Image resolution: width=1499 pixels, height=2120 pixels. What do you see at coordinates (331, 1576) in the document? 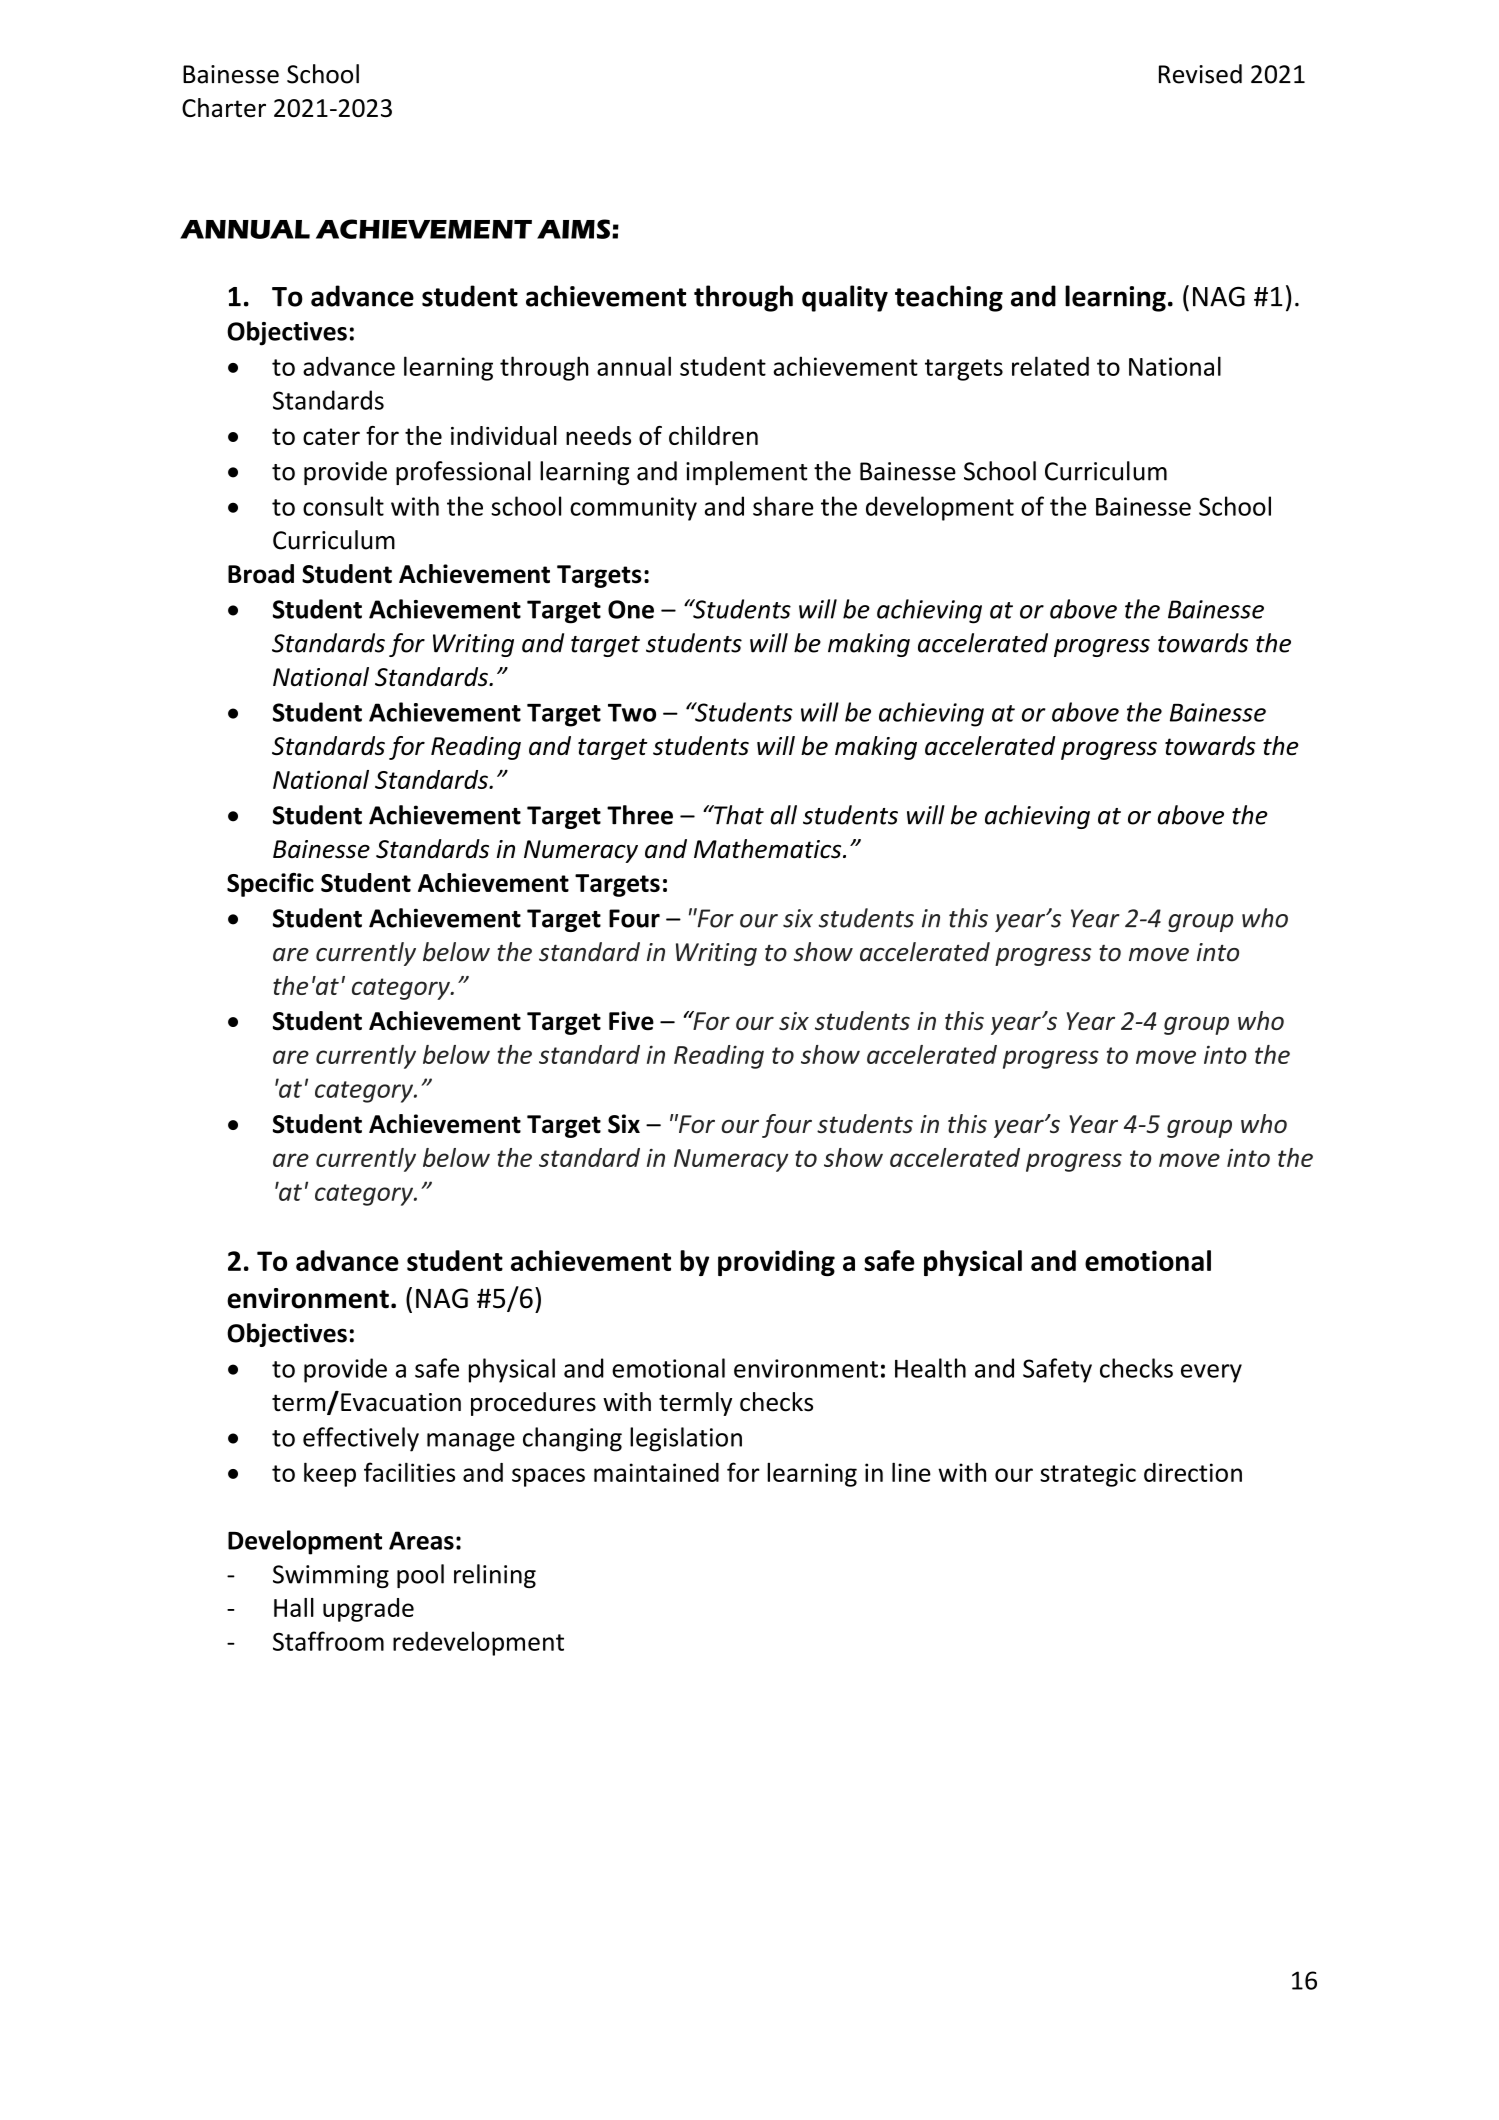
I see `Swimming` at bounding box center [331, 1576].
